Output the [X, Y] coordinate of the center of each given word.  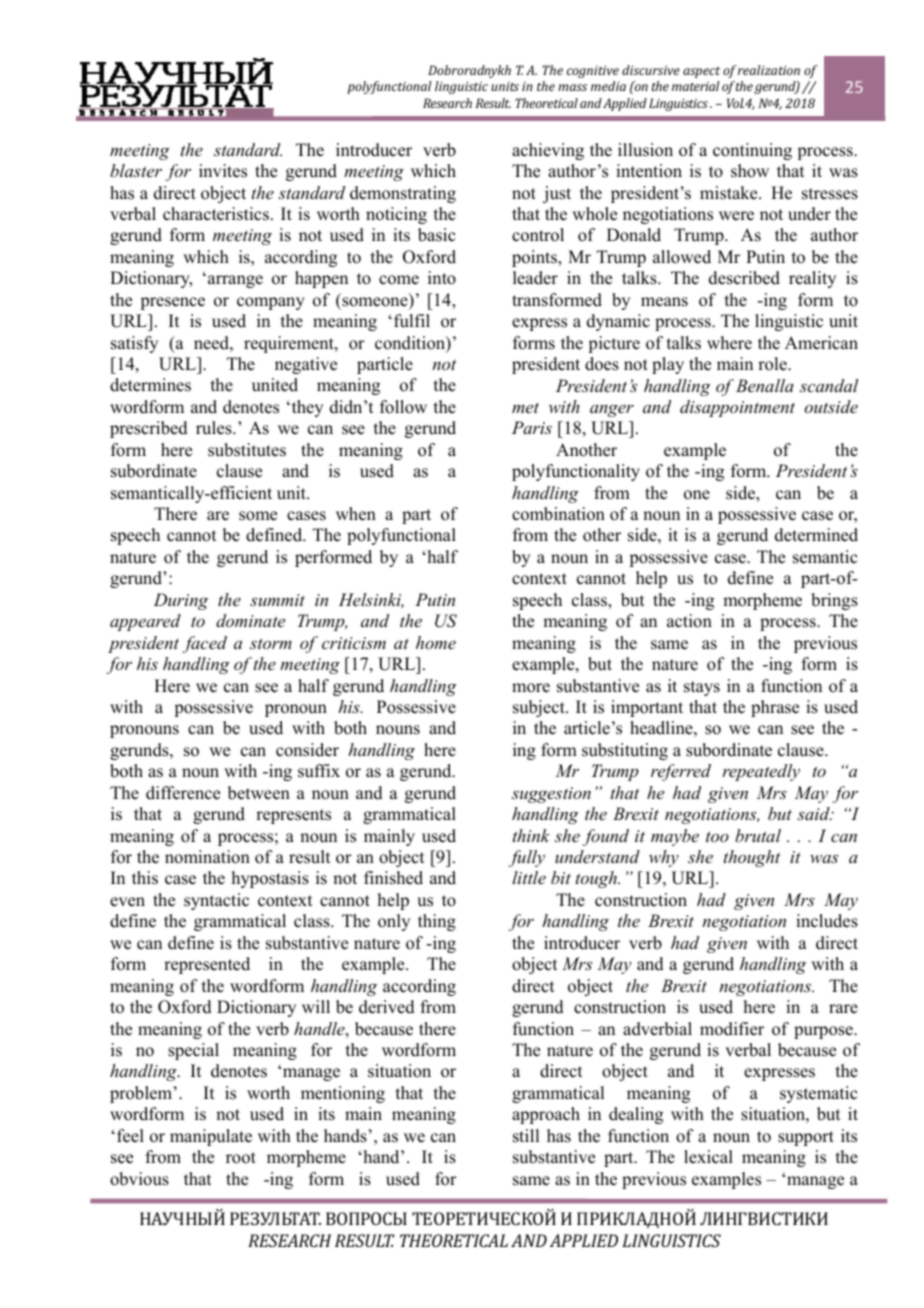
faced [205, 644]
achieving [548, 151]
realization [769, 70]
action [689, 621]
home [436, 642]
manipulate [211, 1137]
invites [223, 171]
